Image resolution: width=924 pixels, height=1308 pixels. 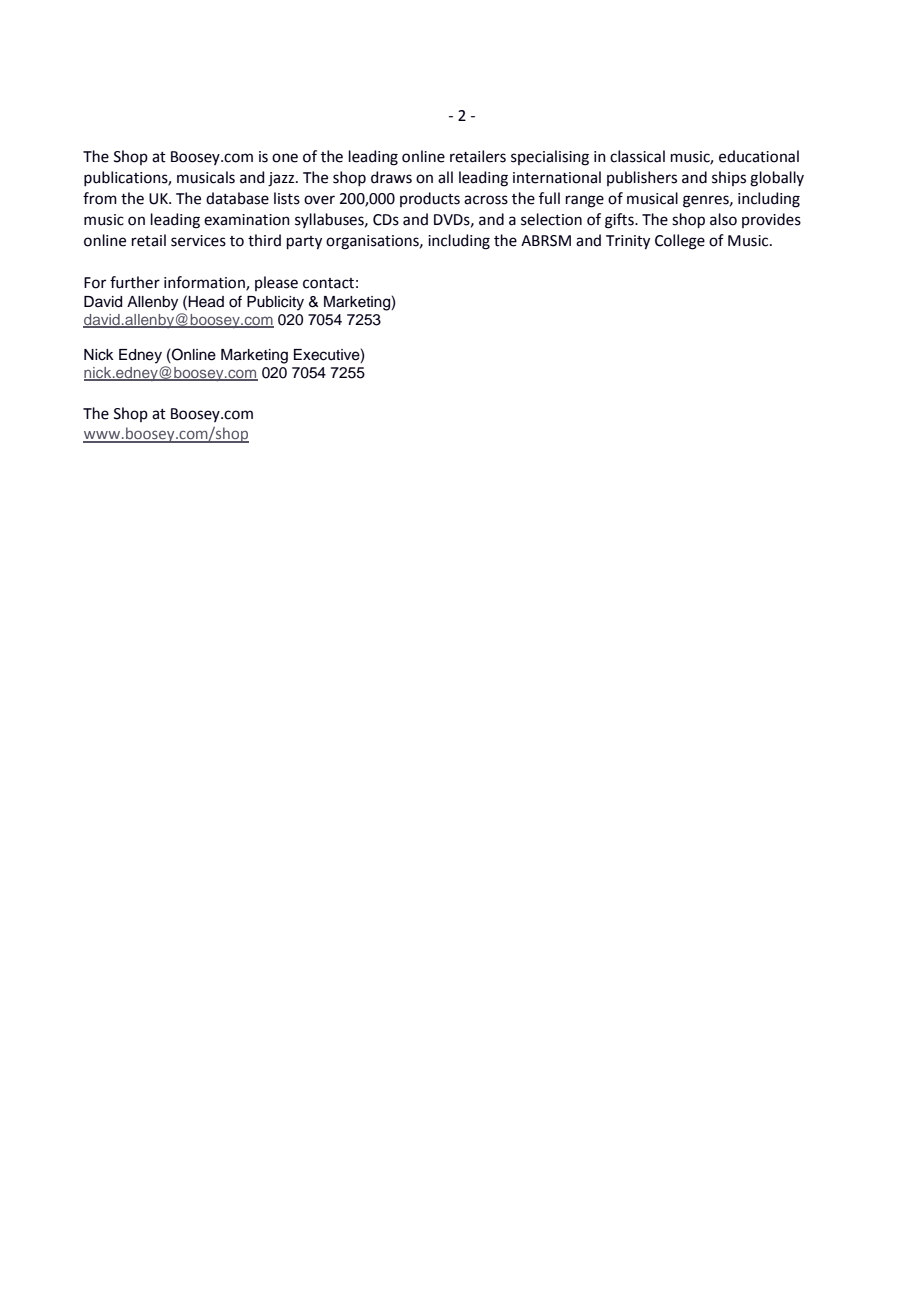 What do you see at coordinates (275, 303) in the image?
I see `Publicity` at bounding box center [275, 303].
